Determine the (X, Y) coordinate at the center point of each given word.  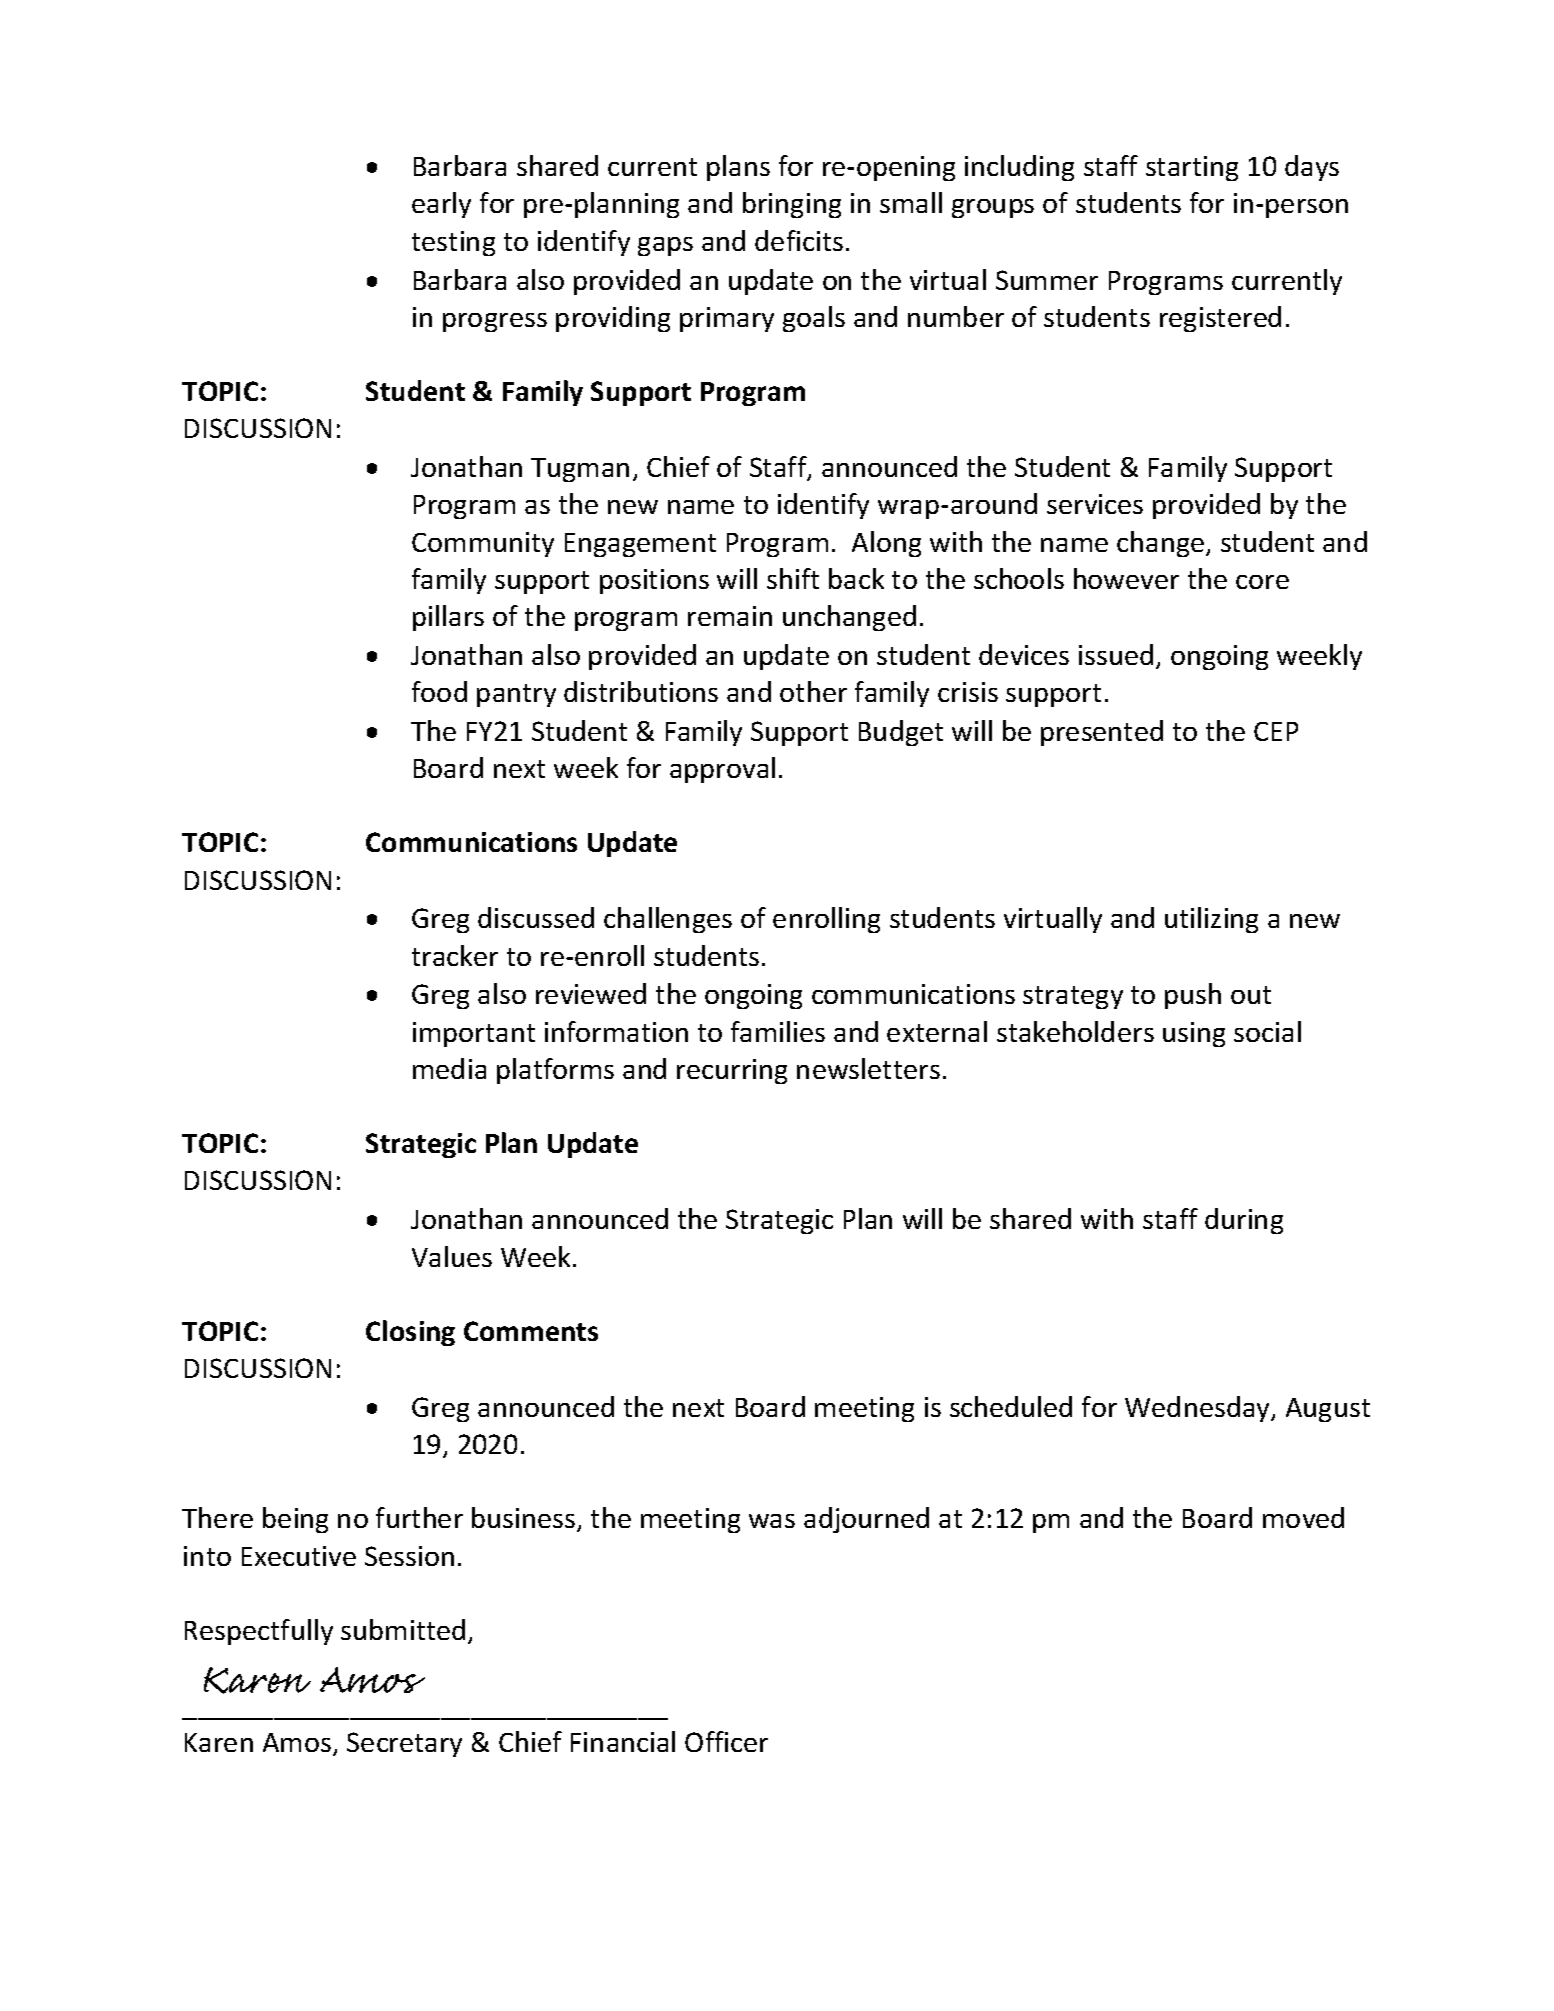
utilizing (1211, 920)
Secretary (404, 1744)
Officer (726, 1741)
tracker (455, 955)
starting (1192, 168)
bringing (792, 205)
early (441, 205)
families (778, 1031)
